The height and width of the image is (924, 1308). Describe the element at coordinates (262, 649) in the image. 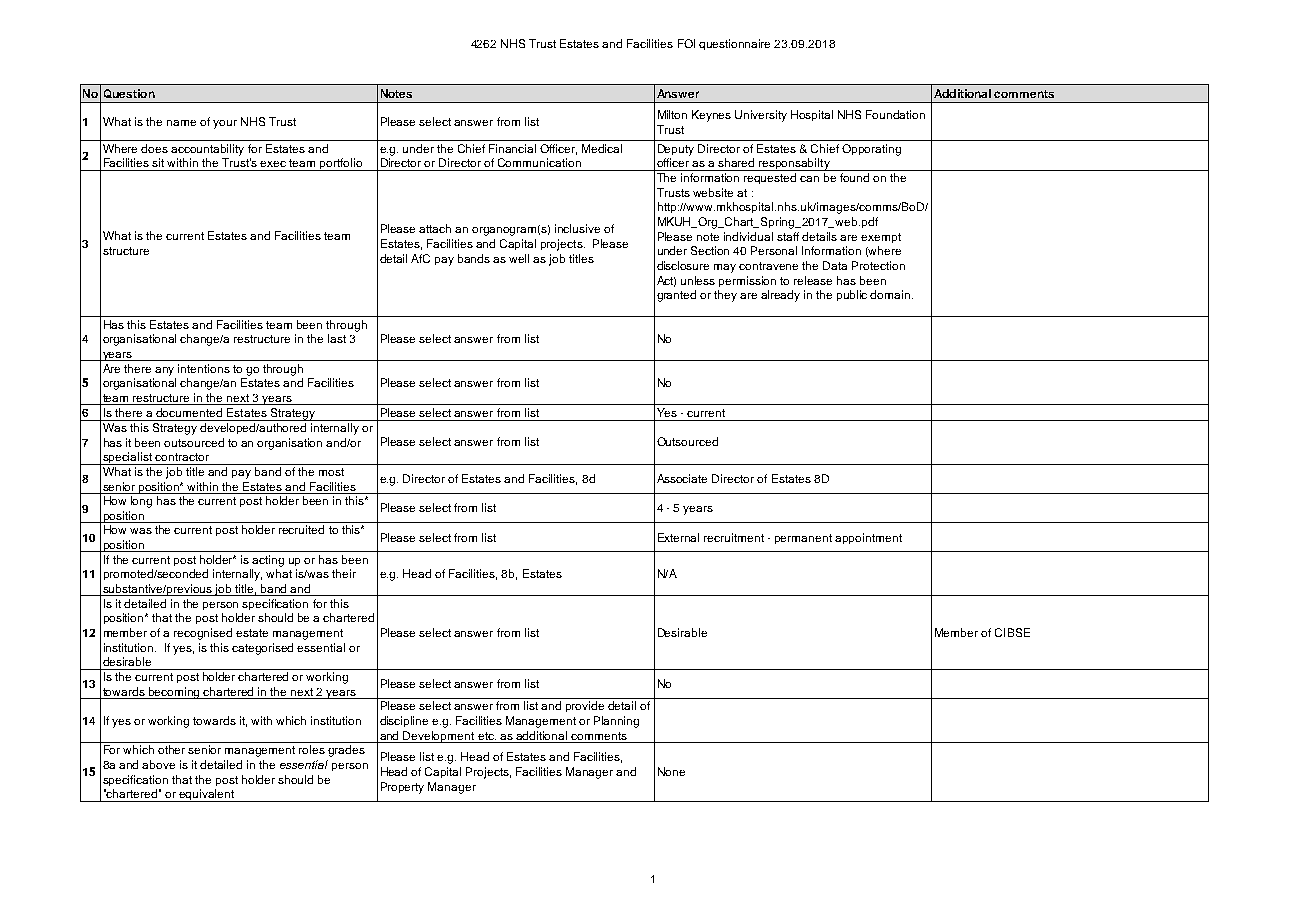

I see `categorised` at that location.
